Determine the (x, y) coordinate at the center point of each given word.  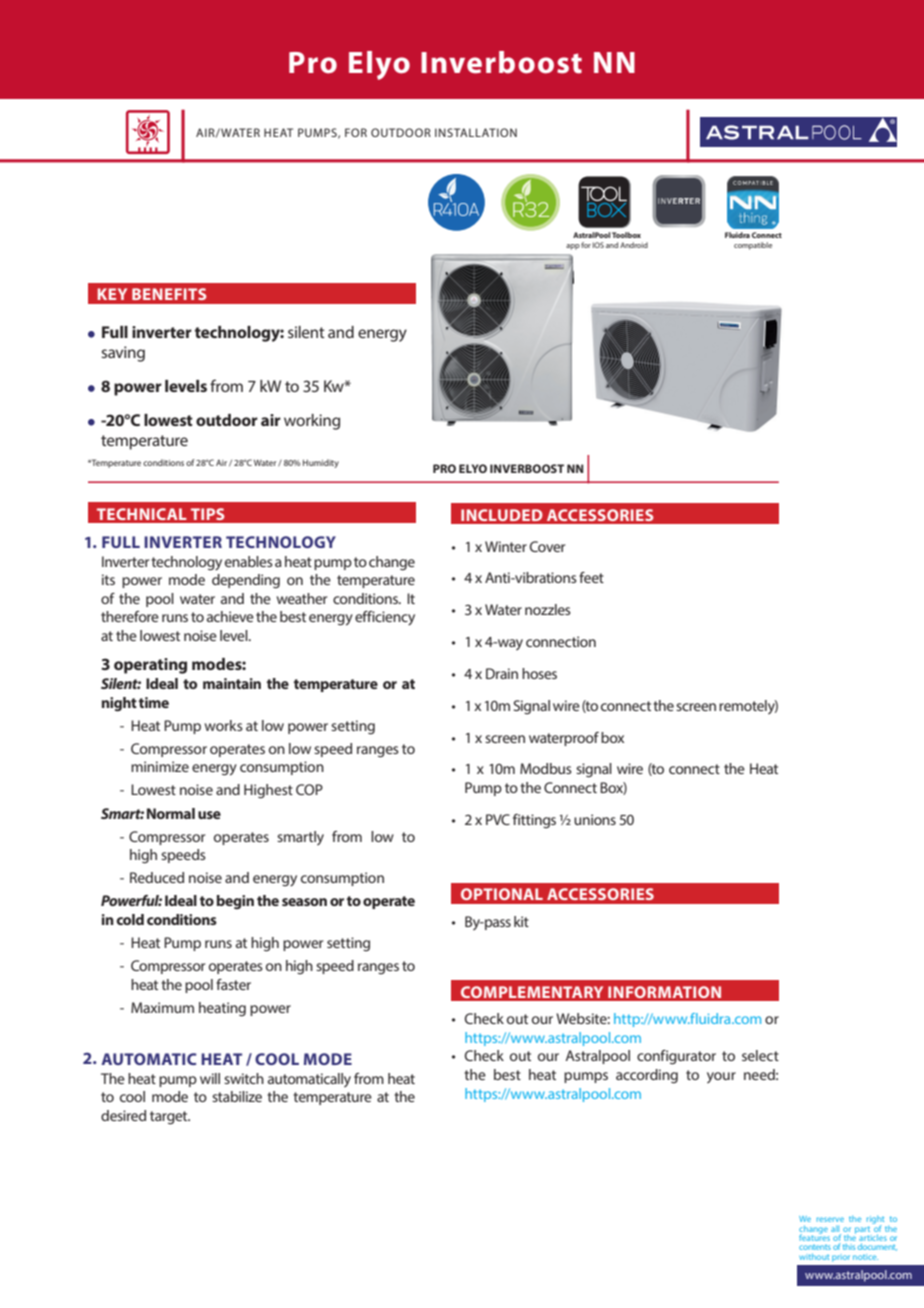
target (170, 1118)
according (647, 1076)
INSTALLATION (476, 132)
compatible (753, 246)
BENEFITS (169, 294)
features (815, 1237)
